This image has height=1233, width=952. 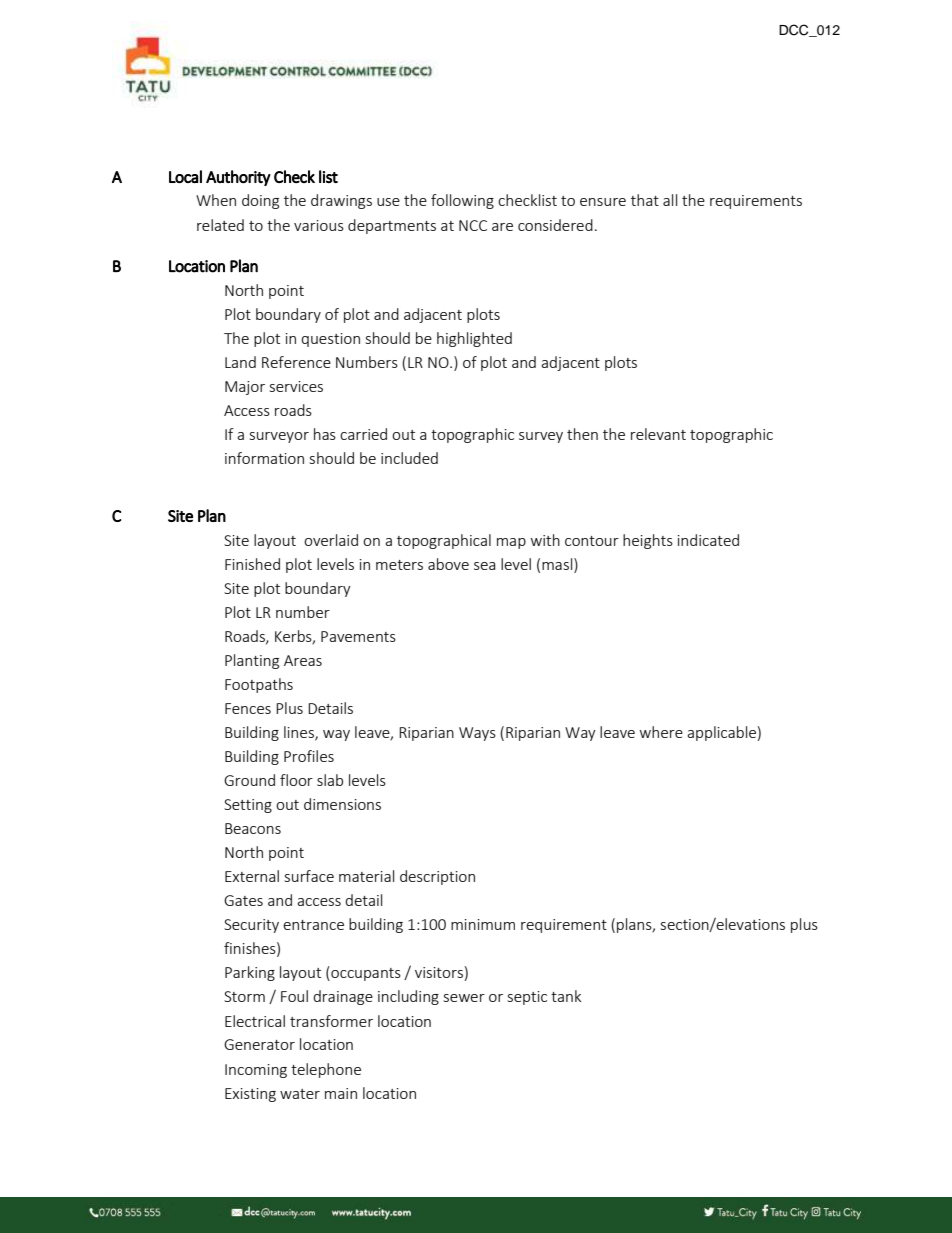 What do you see at coordinates (256, 1071) in the image?
I see `Incoming` at bounding box center [256, 1071].
